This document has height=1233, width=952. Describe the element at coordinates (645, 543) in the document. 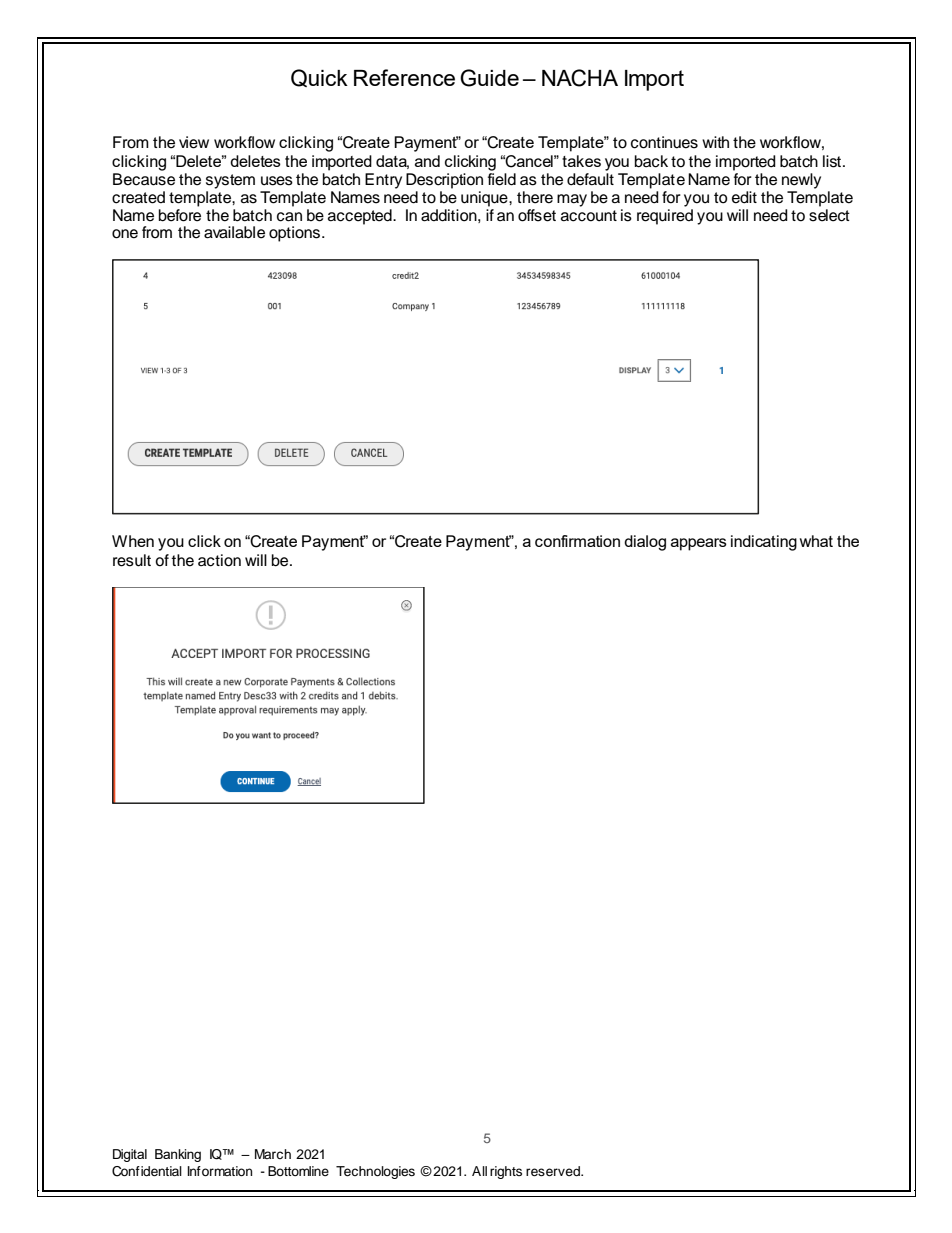

I see `dialog` at that location.
